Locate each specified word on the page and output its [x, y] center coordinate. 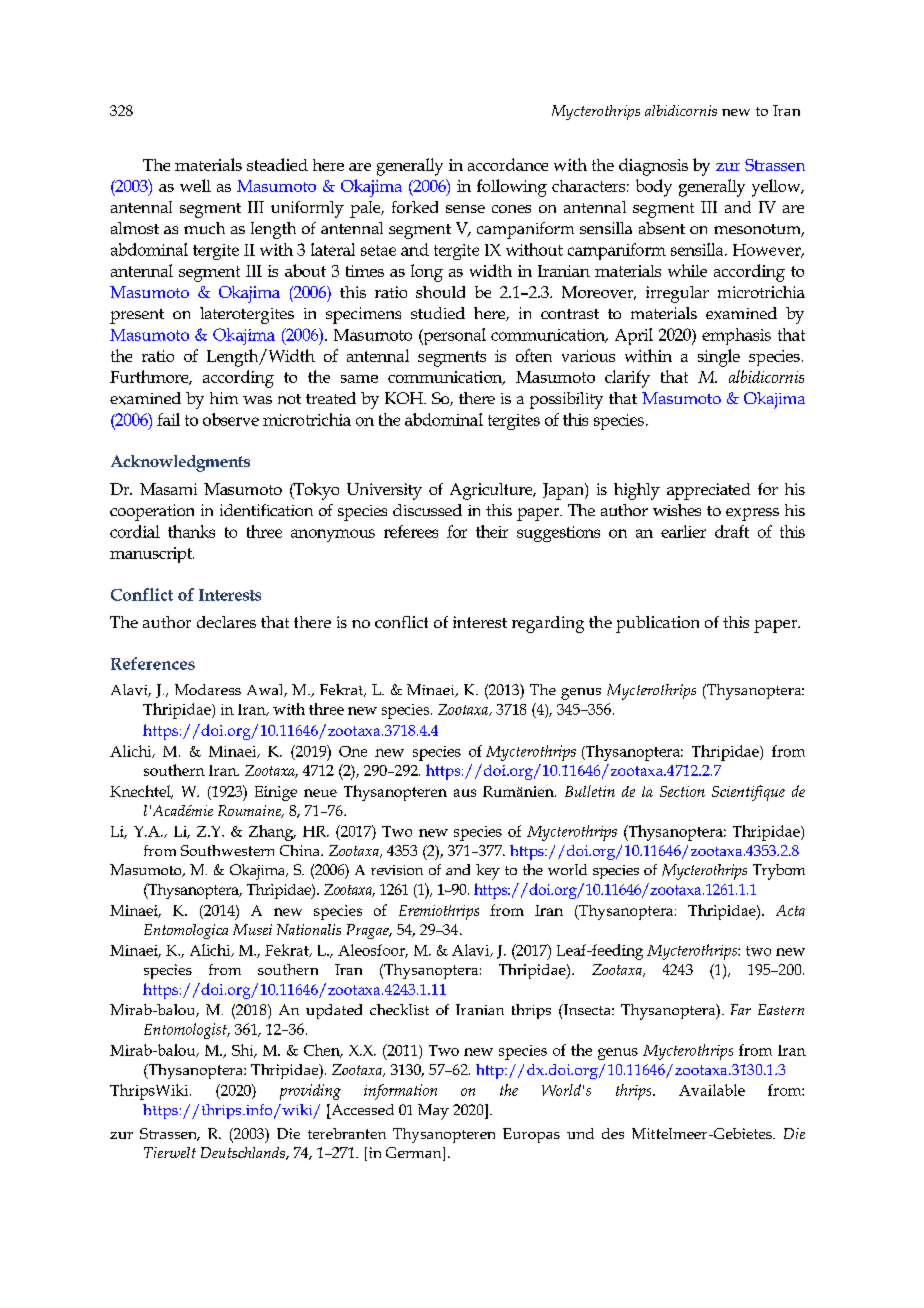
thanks [191, 531]
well [195, 185]
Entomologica [186, 931]
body [654, 188]
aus [465, 793]
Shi [244, 1051]
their [492, 531]
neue [320, 793]
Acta [790, 910]
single [719, 358]
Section [682, 791]
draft [732, 531]
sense [465, 209]
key [488, 872]
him [224, 398]
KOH [405, 398]
